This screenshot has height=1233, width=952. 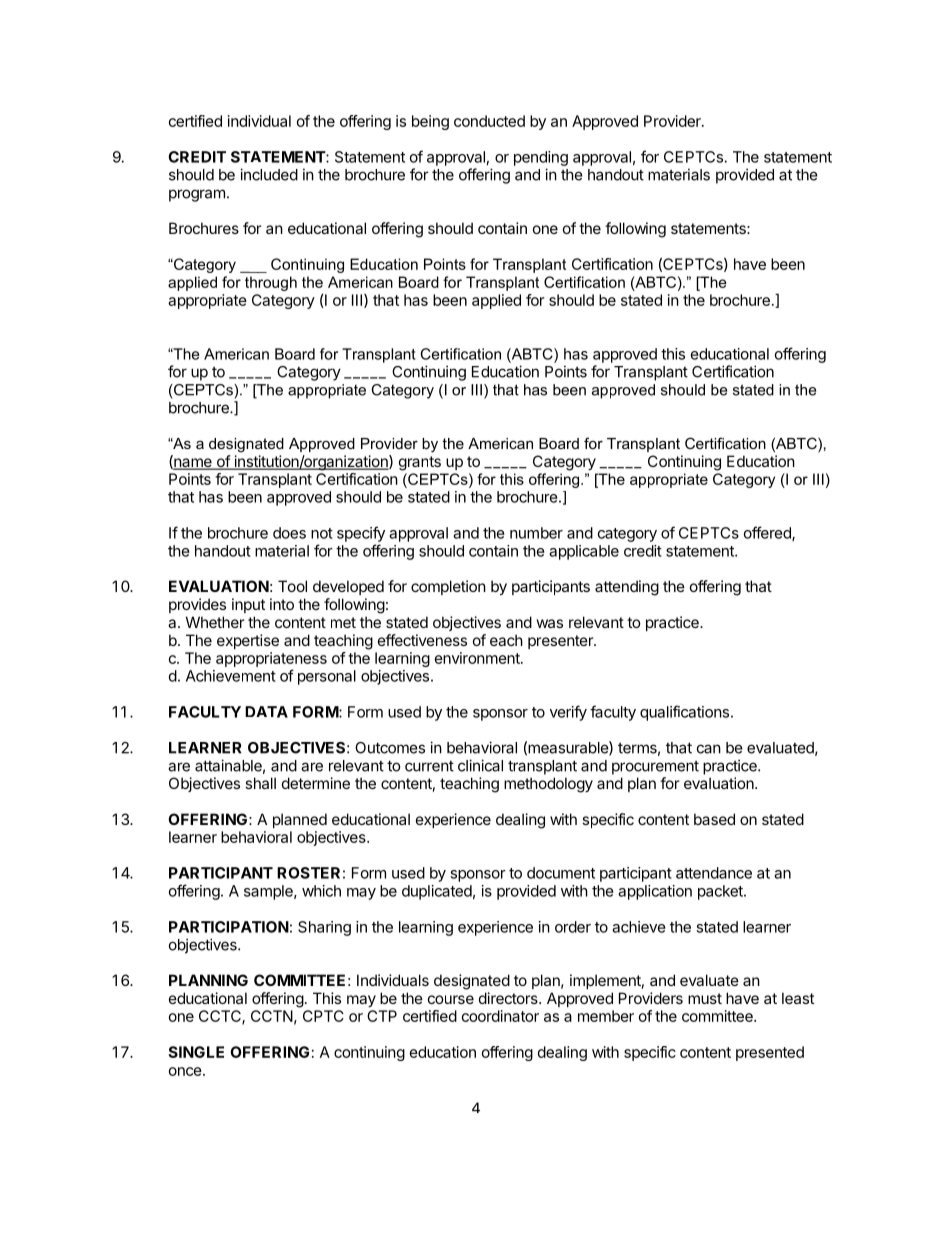 I want to click on clinical, so click(x=480, y=765).
